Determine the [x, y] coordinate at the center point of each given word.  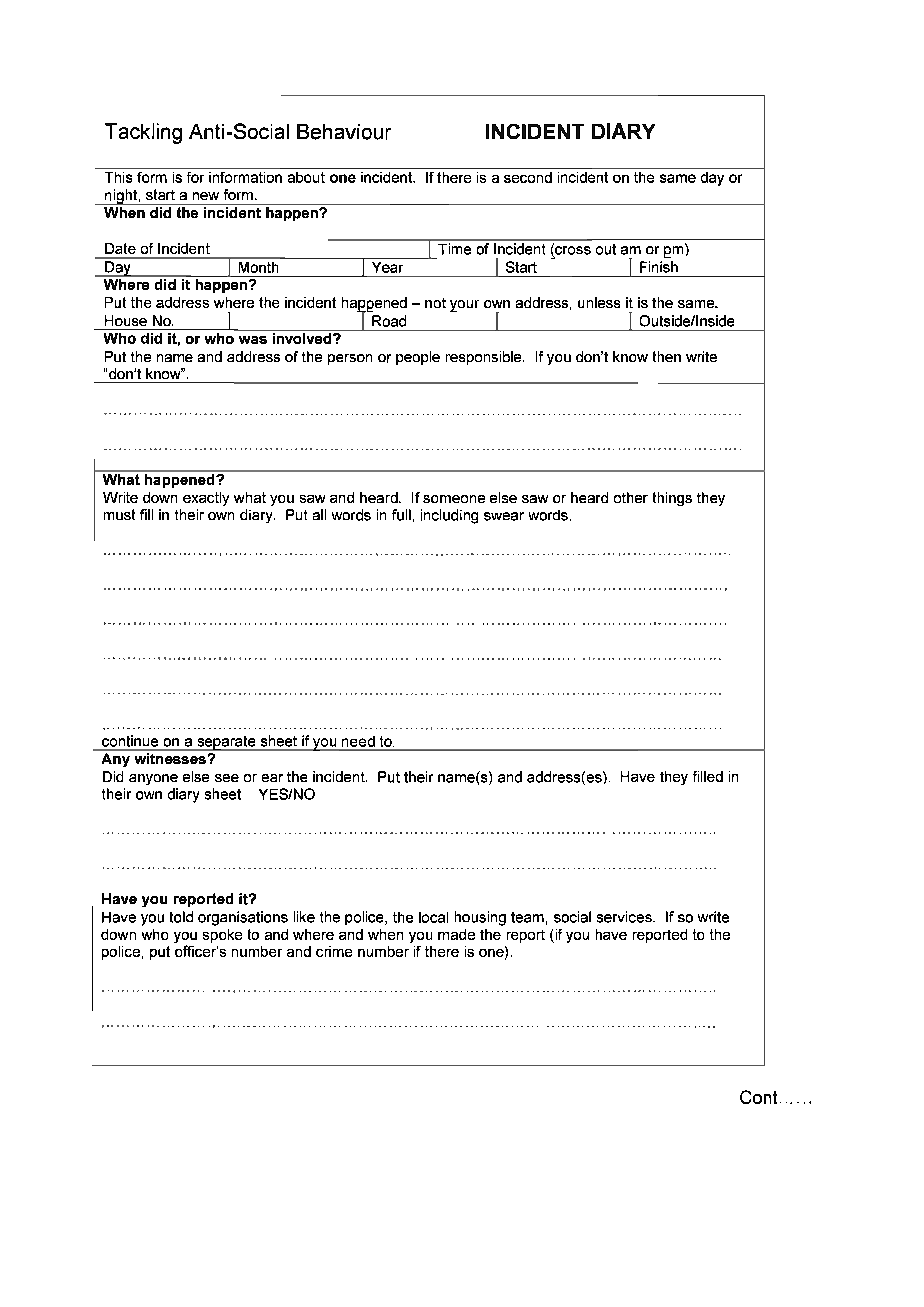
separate [226, 743]
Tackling [143, 133]
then [667, 356]
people [418, 358]
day [712, 179]
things [672, 499]
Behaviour [344, 132]
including [449, 516]
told [181, 917]
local [433, 917]
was [253, 340]
